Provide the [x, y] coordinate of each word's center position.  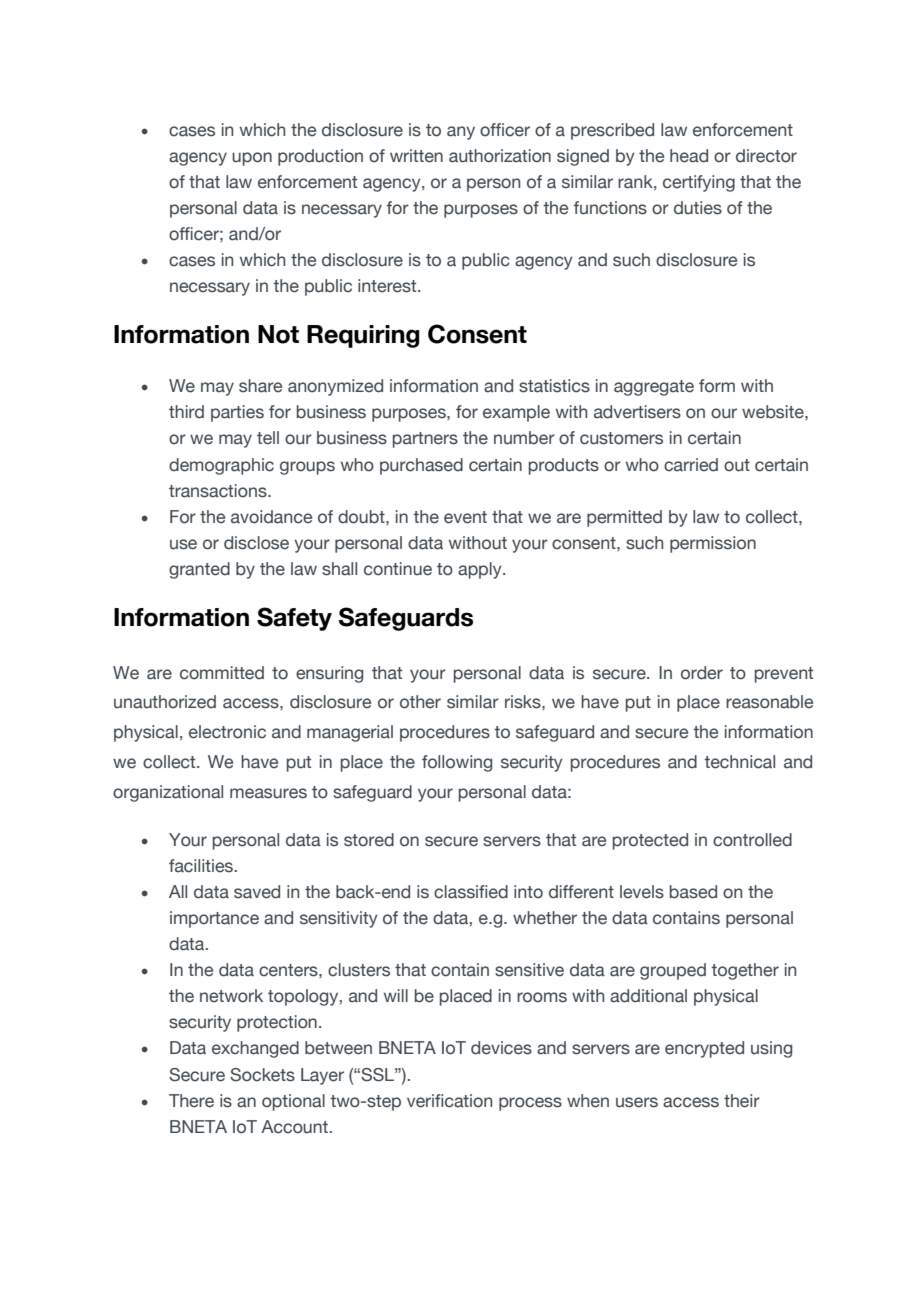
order [702, 673]
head [689, 156]
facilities [202, 866]
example [516, 413]
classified [471, 892]
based [693, 892]
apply [481, 570]
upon [252, 159]
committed [222, 673]
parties [237, 413]
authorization [500, 156]
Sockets [262, 1075]
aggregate [654, 388]
